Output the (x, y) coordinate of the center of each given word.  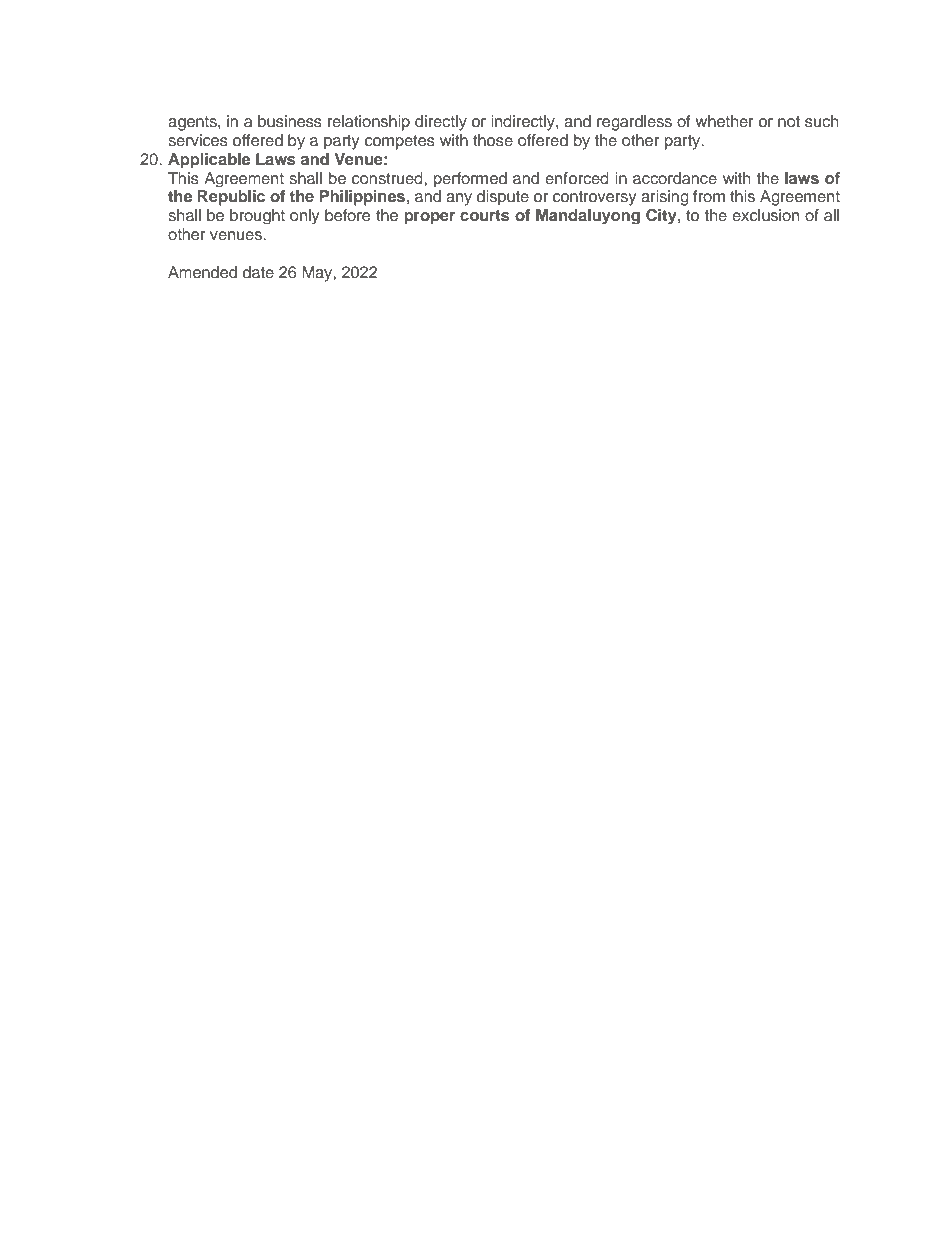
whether (724, 121)
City (662, 216)
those (493, 140)
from (709, 196)
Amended (202, 272)
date (258, 272)
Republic (231, 198)
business (290, 121)
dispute (503, 198)
